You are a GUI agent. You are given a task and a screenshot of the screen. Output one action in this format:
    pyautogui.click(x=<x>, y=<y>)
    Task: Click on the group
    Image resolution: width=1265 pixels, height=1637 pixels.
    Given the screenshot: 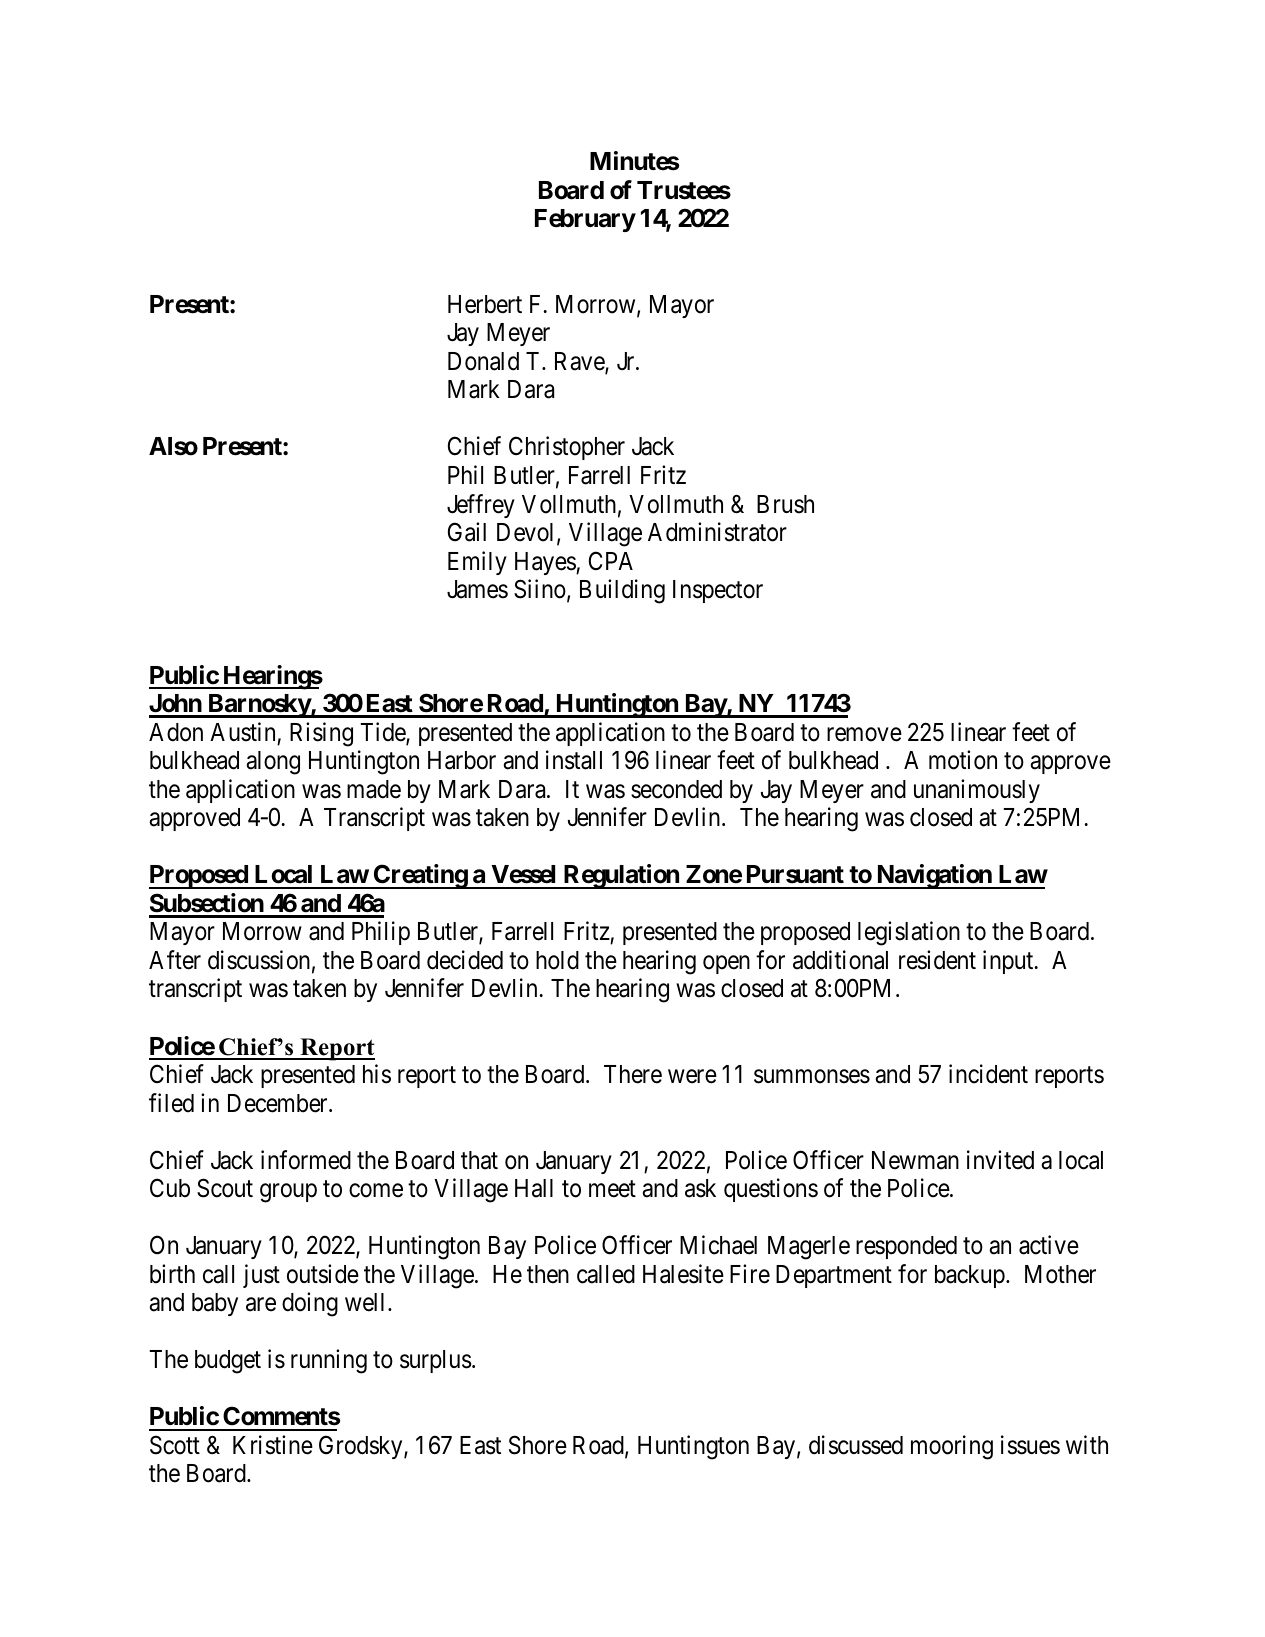 What is the action you would take?
    pyautogui.click(x=288, y=1193)
